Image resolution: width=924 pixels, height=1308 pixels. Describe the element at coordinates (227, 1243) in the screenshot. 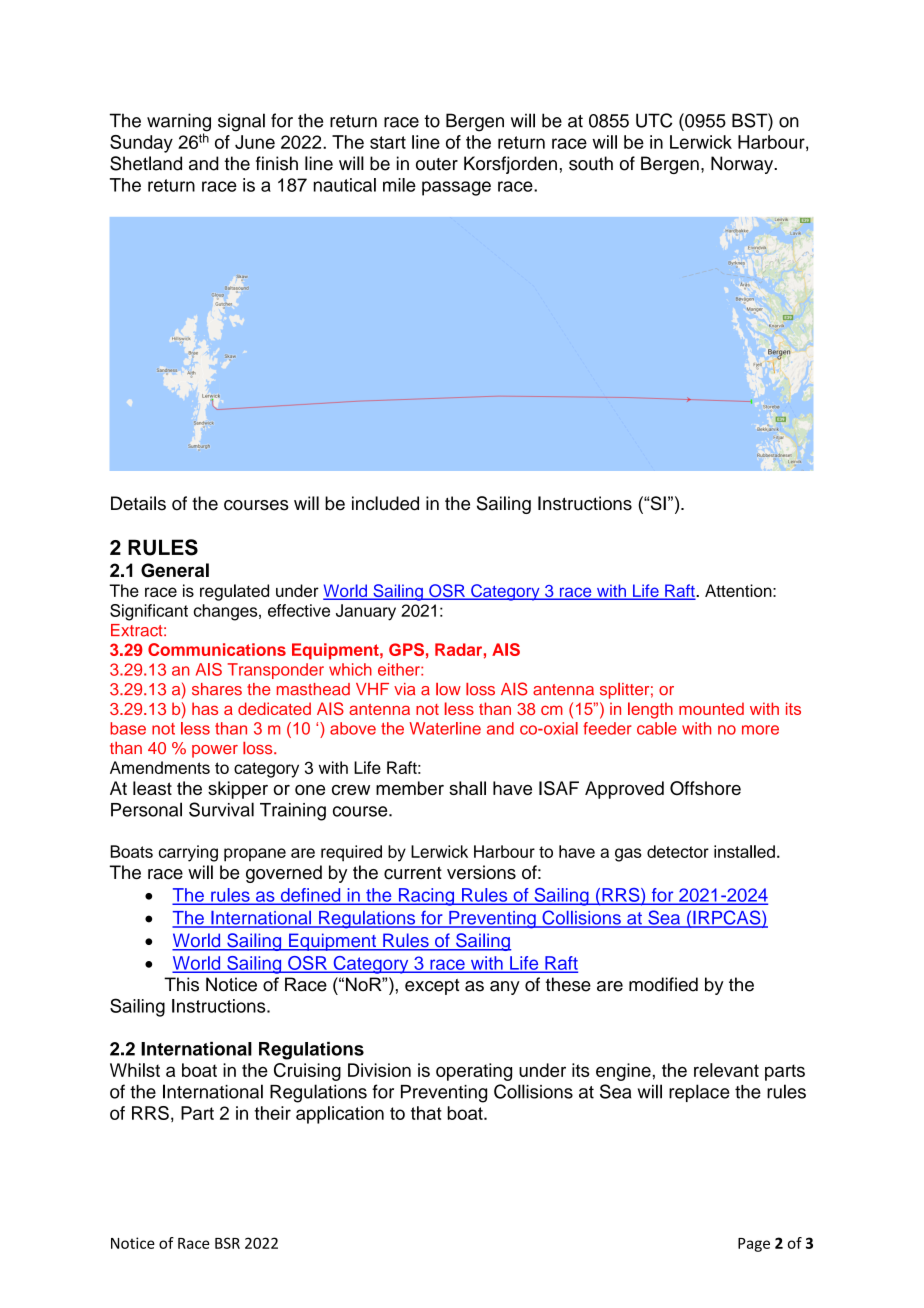

I see `BSR` at that location.
